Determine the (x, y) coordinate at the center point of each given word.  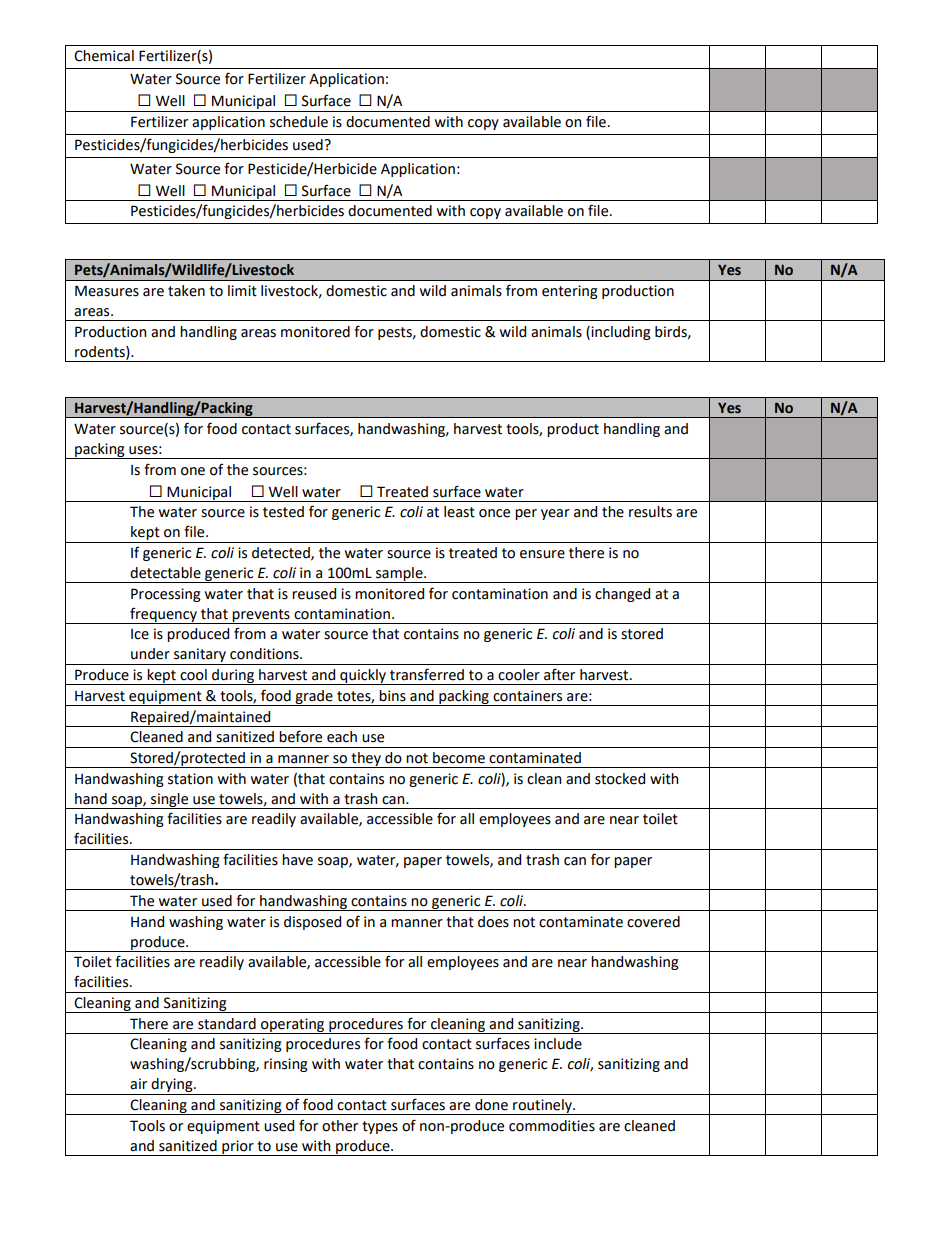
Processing (166, 595)
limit (242, 291)
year (555, 514)
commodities (552, 1126)
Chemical (104, 56)
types (380, 1127)
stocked (620, 779)
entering (570, 292)
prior (238, 1148)
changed (622, 595)
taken (186, 291)
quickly (363, 677)
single (170, 801)
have (297, 860)
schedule (299, 122)
